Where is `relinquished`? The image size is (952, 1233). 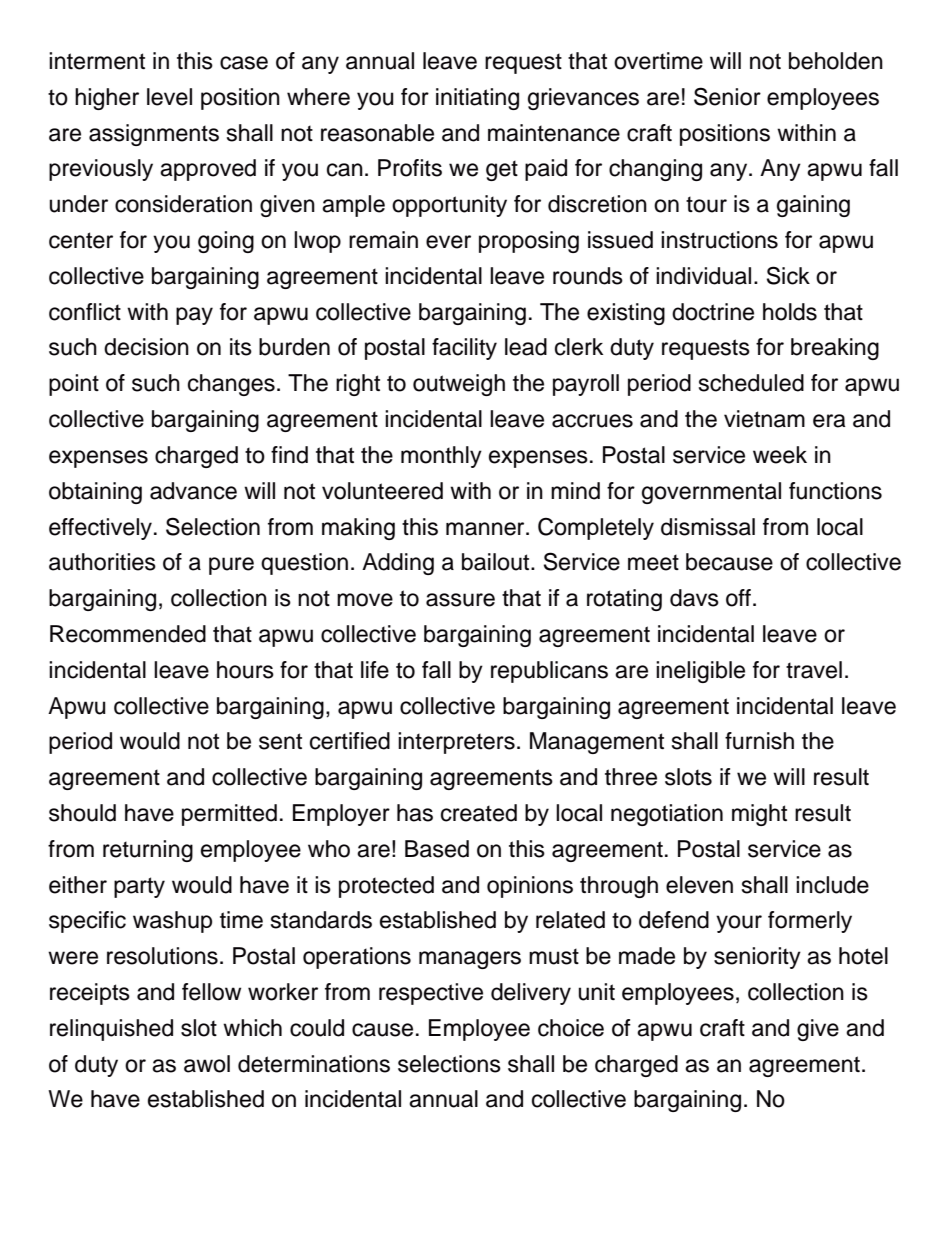
relinquished is located at coordinates (111, 1030).
